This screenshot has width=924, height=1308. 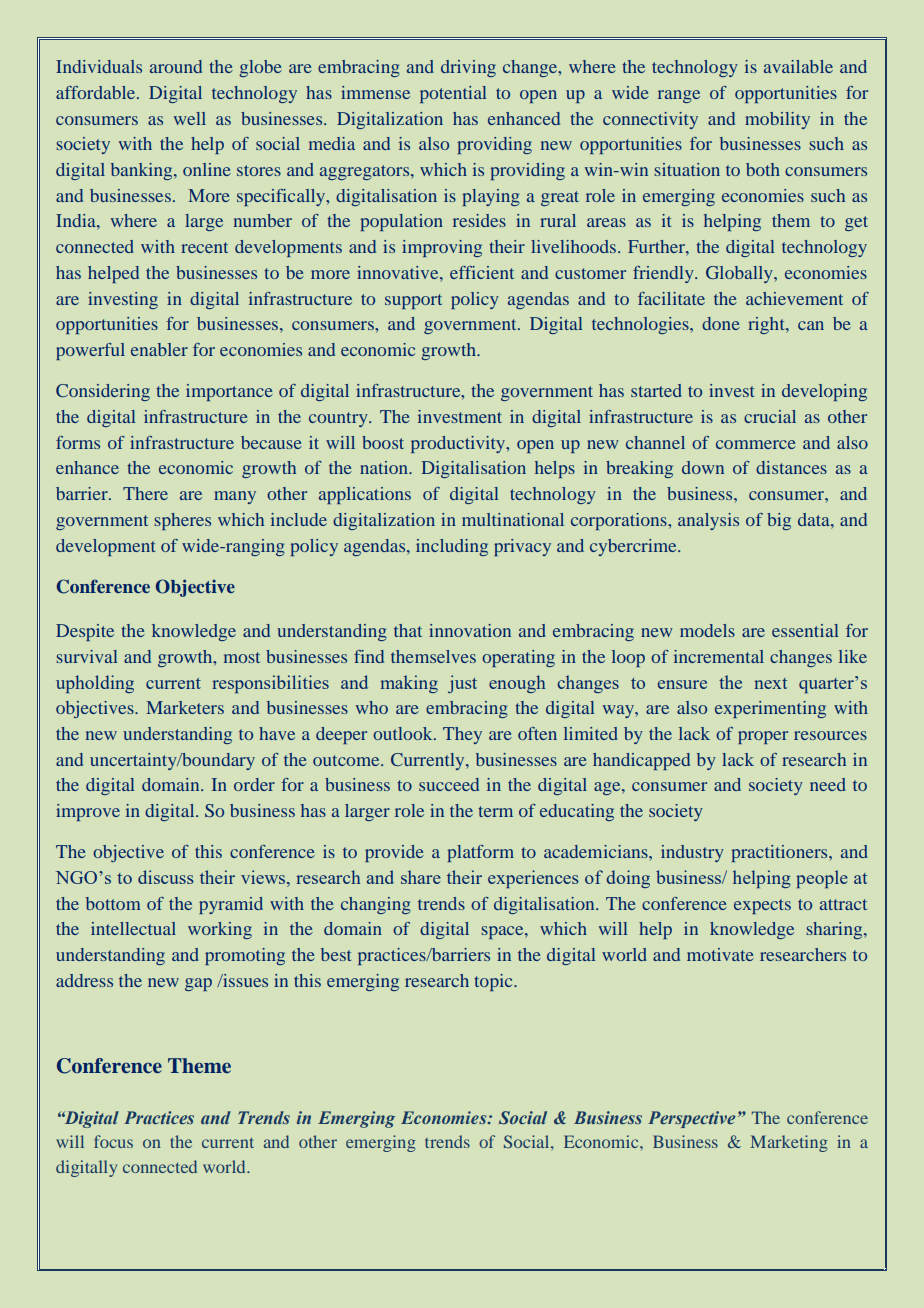 I want to click on platform, so click(x=480, y=853).
